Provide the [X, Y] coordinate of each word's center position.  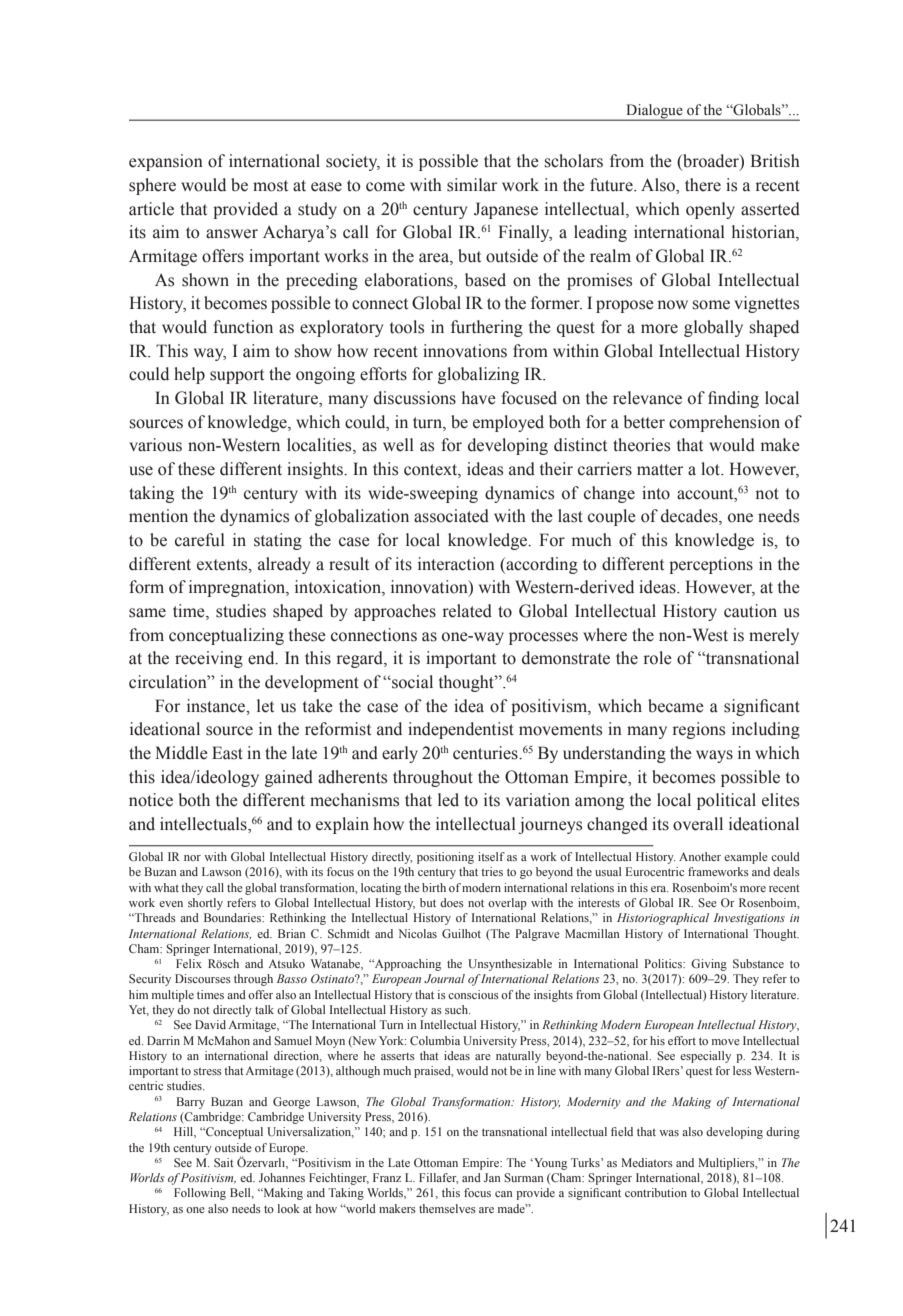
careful [200, 540]
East [227, 753]
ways [714, 756]
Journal [444, 978]
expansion [166, 162]
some [711, 305]
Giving [709, 965]
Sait [224, 1162]
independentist [461, 730]
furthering [487, 328]
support [237, 376]
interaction [456, 564]
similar [472, 185]
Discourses [203, 978]
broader [711, 162]
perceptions [711, 565]
